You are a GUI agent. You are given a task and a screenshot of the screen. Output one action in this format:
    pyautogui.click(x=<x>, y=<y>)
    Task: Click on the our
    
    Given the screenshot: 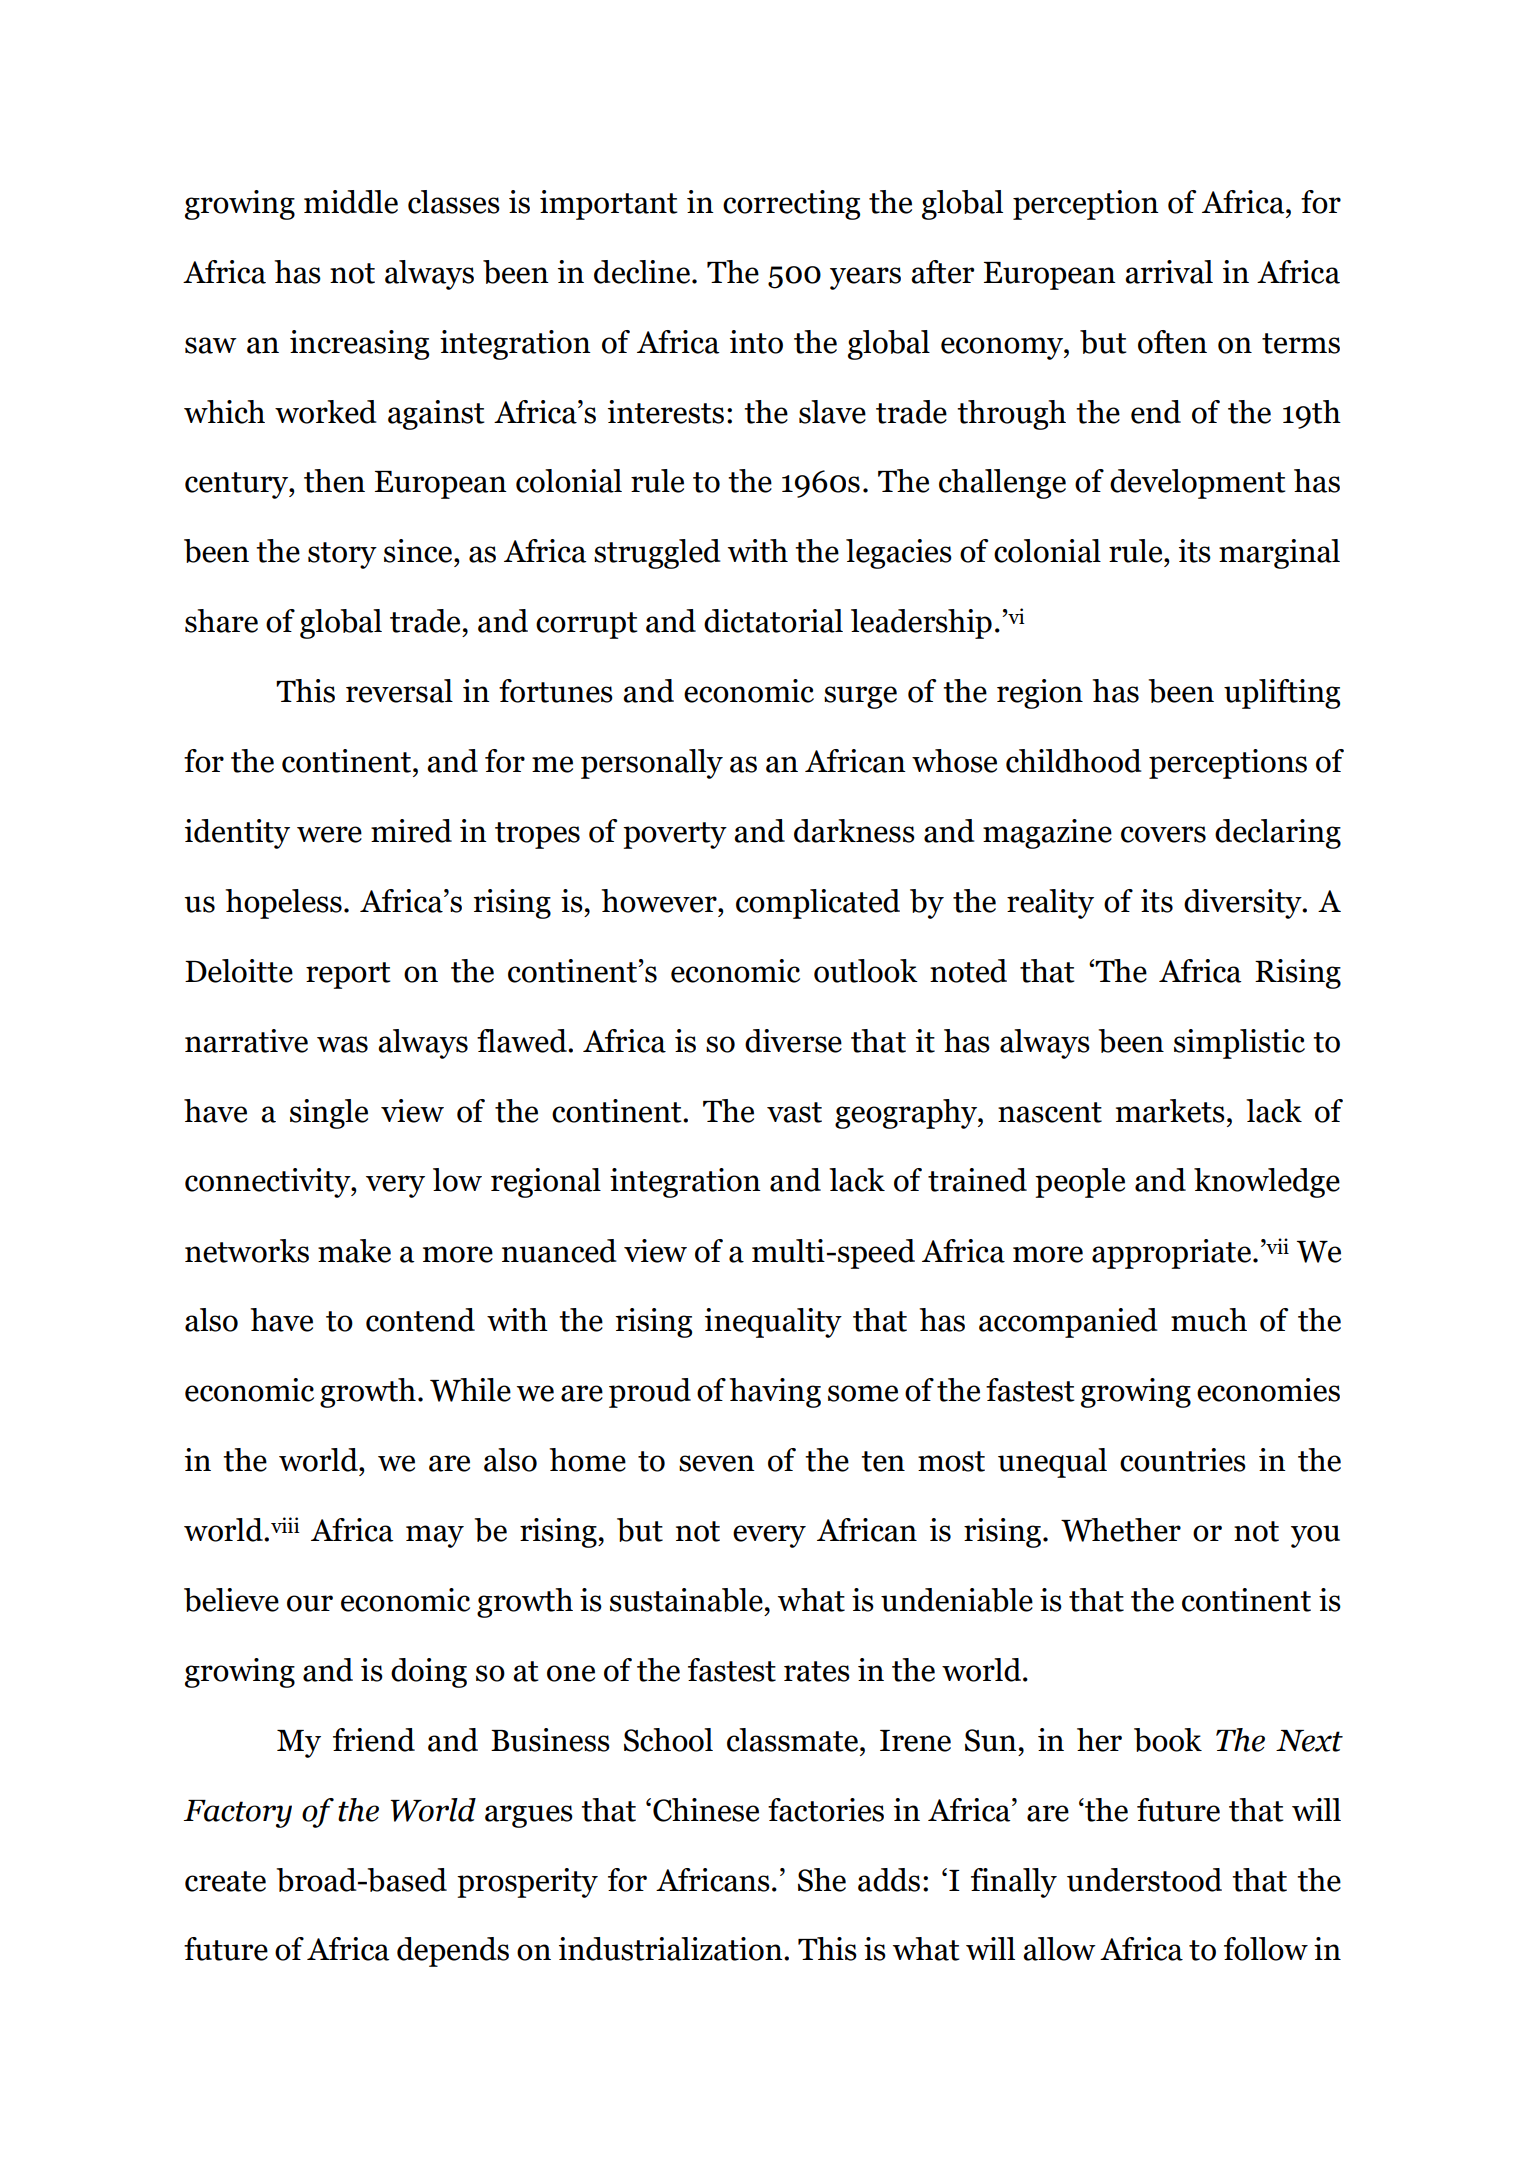 What is the action you would take?
    pyautogui.click(x=310, y=1603)
